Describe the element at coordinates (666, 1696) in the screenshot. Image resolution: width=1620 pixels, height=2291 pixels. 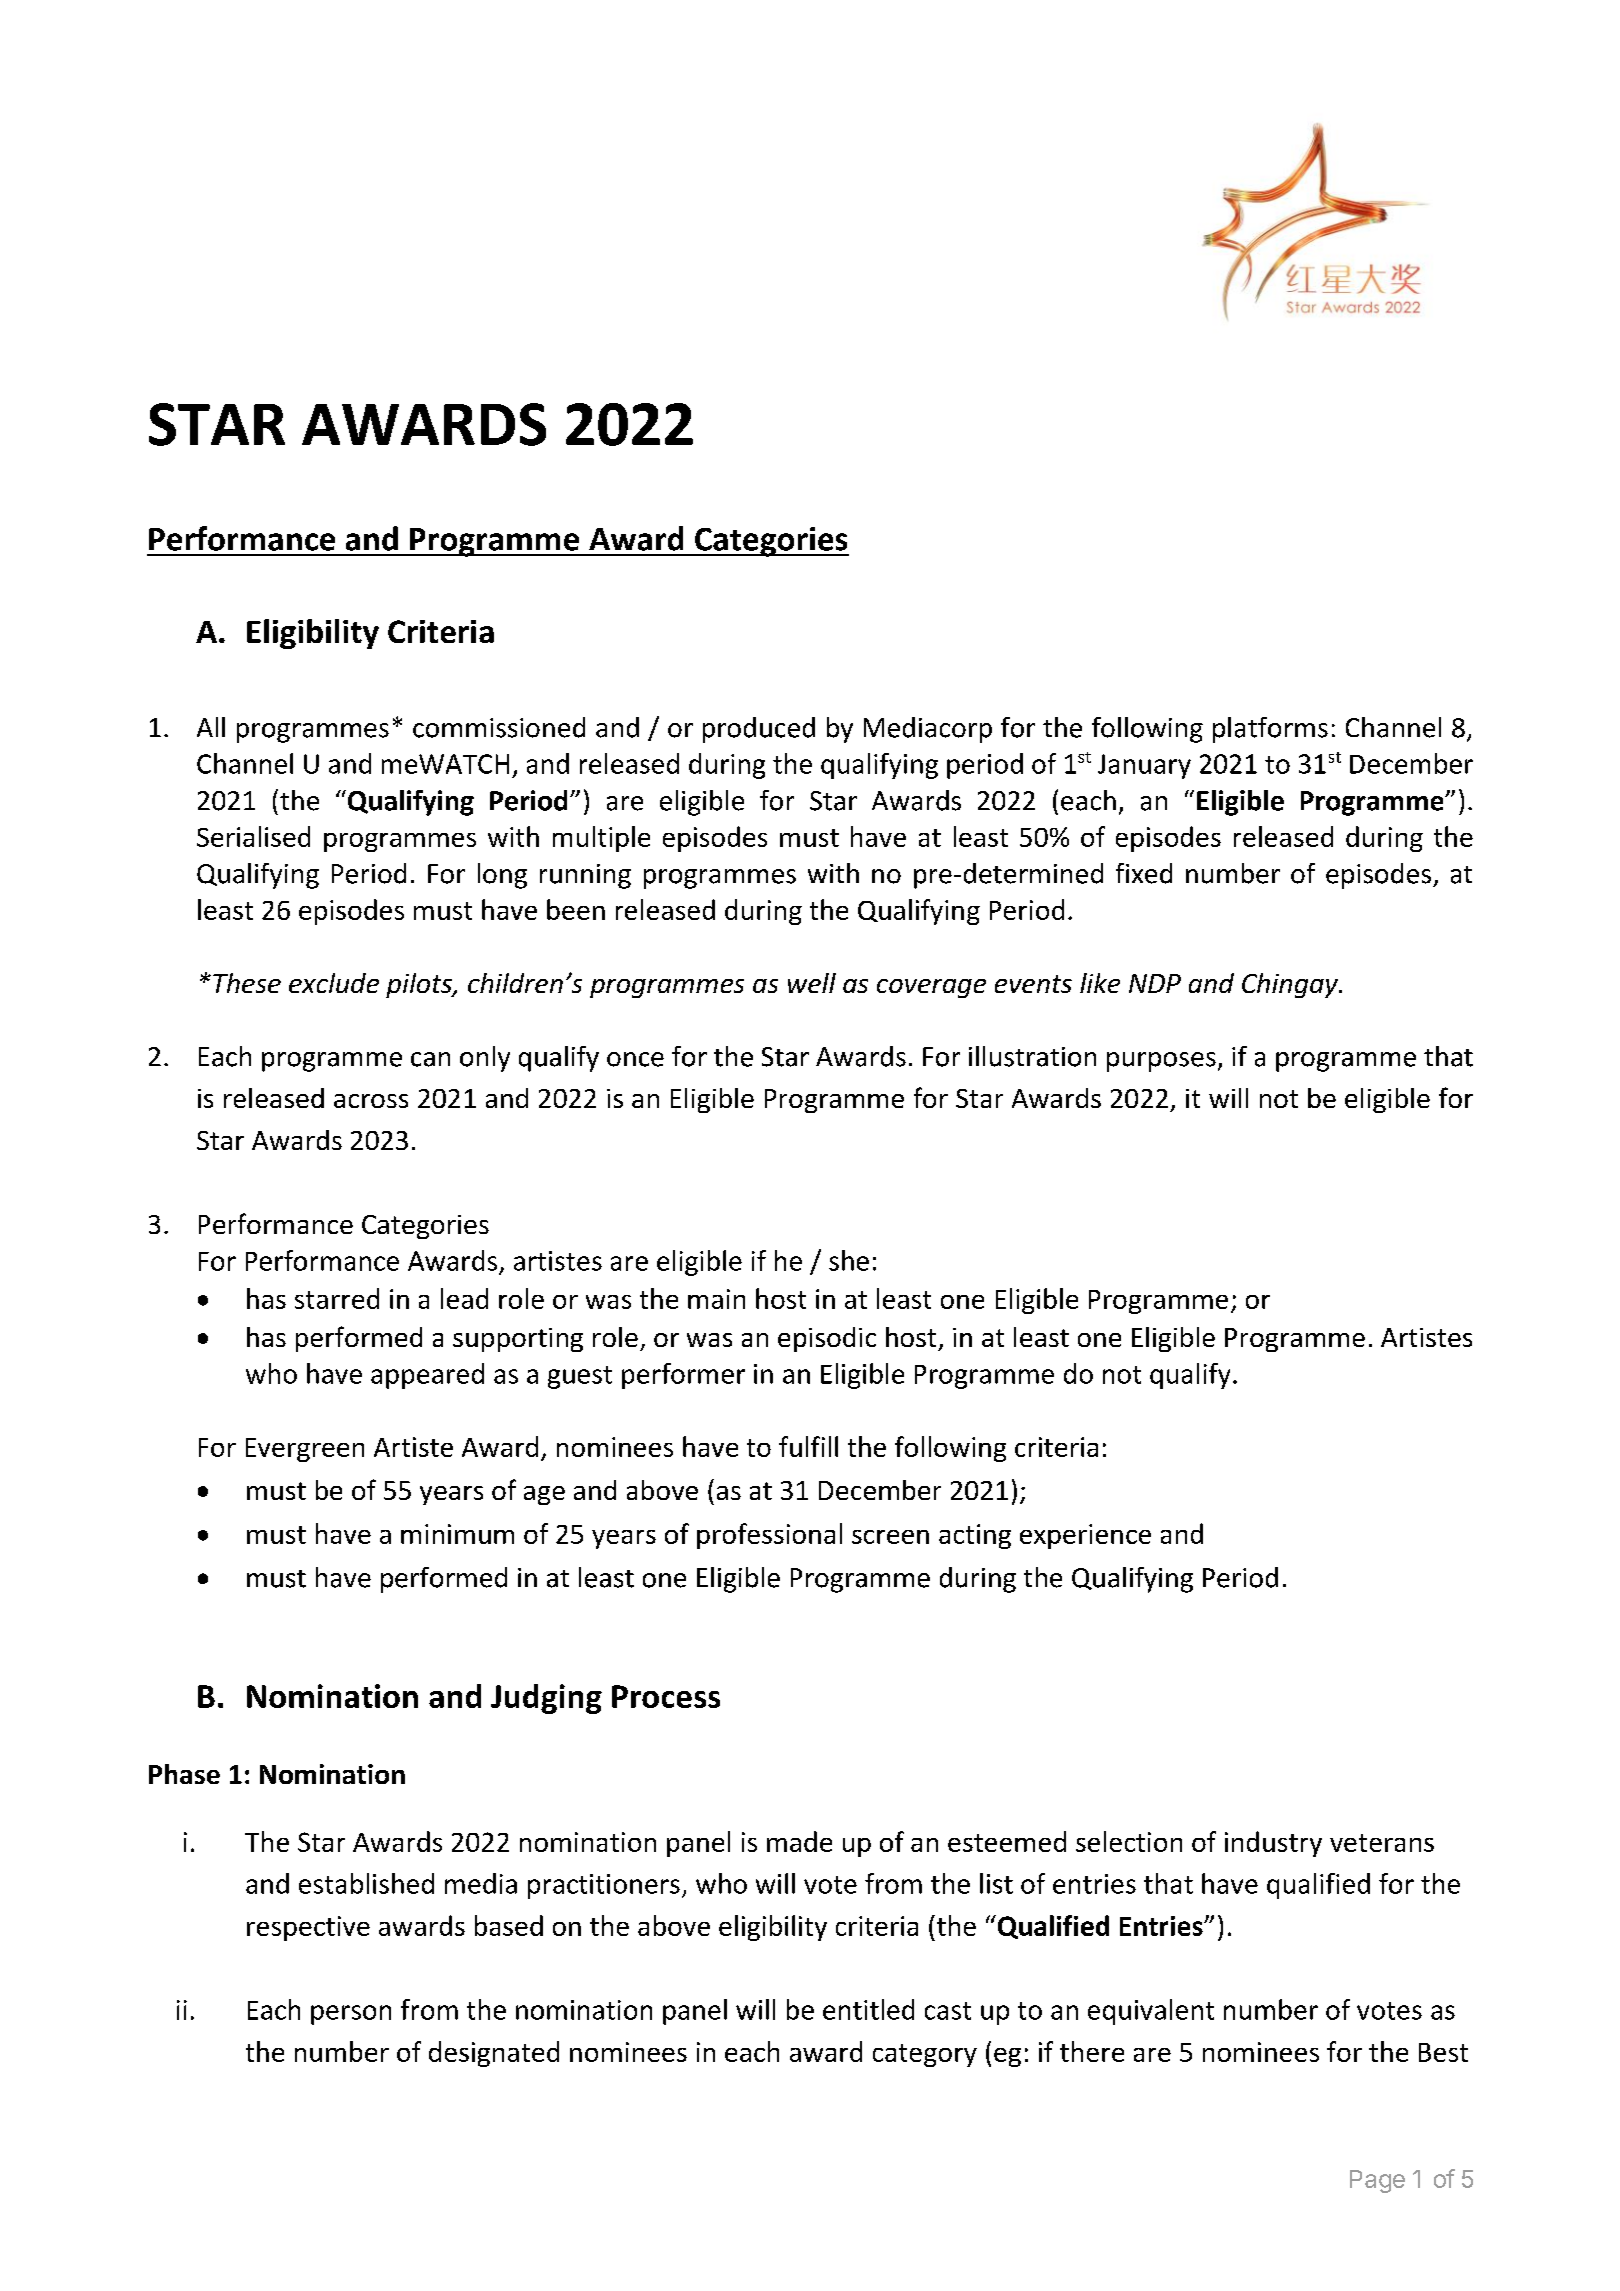
I see `Process` at that location.
